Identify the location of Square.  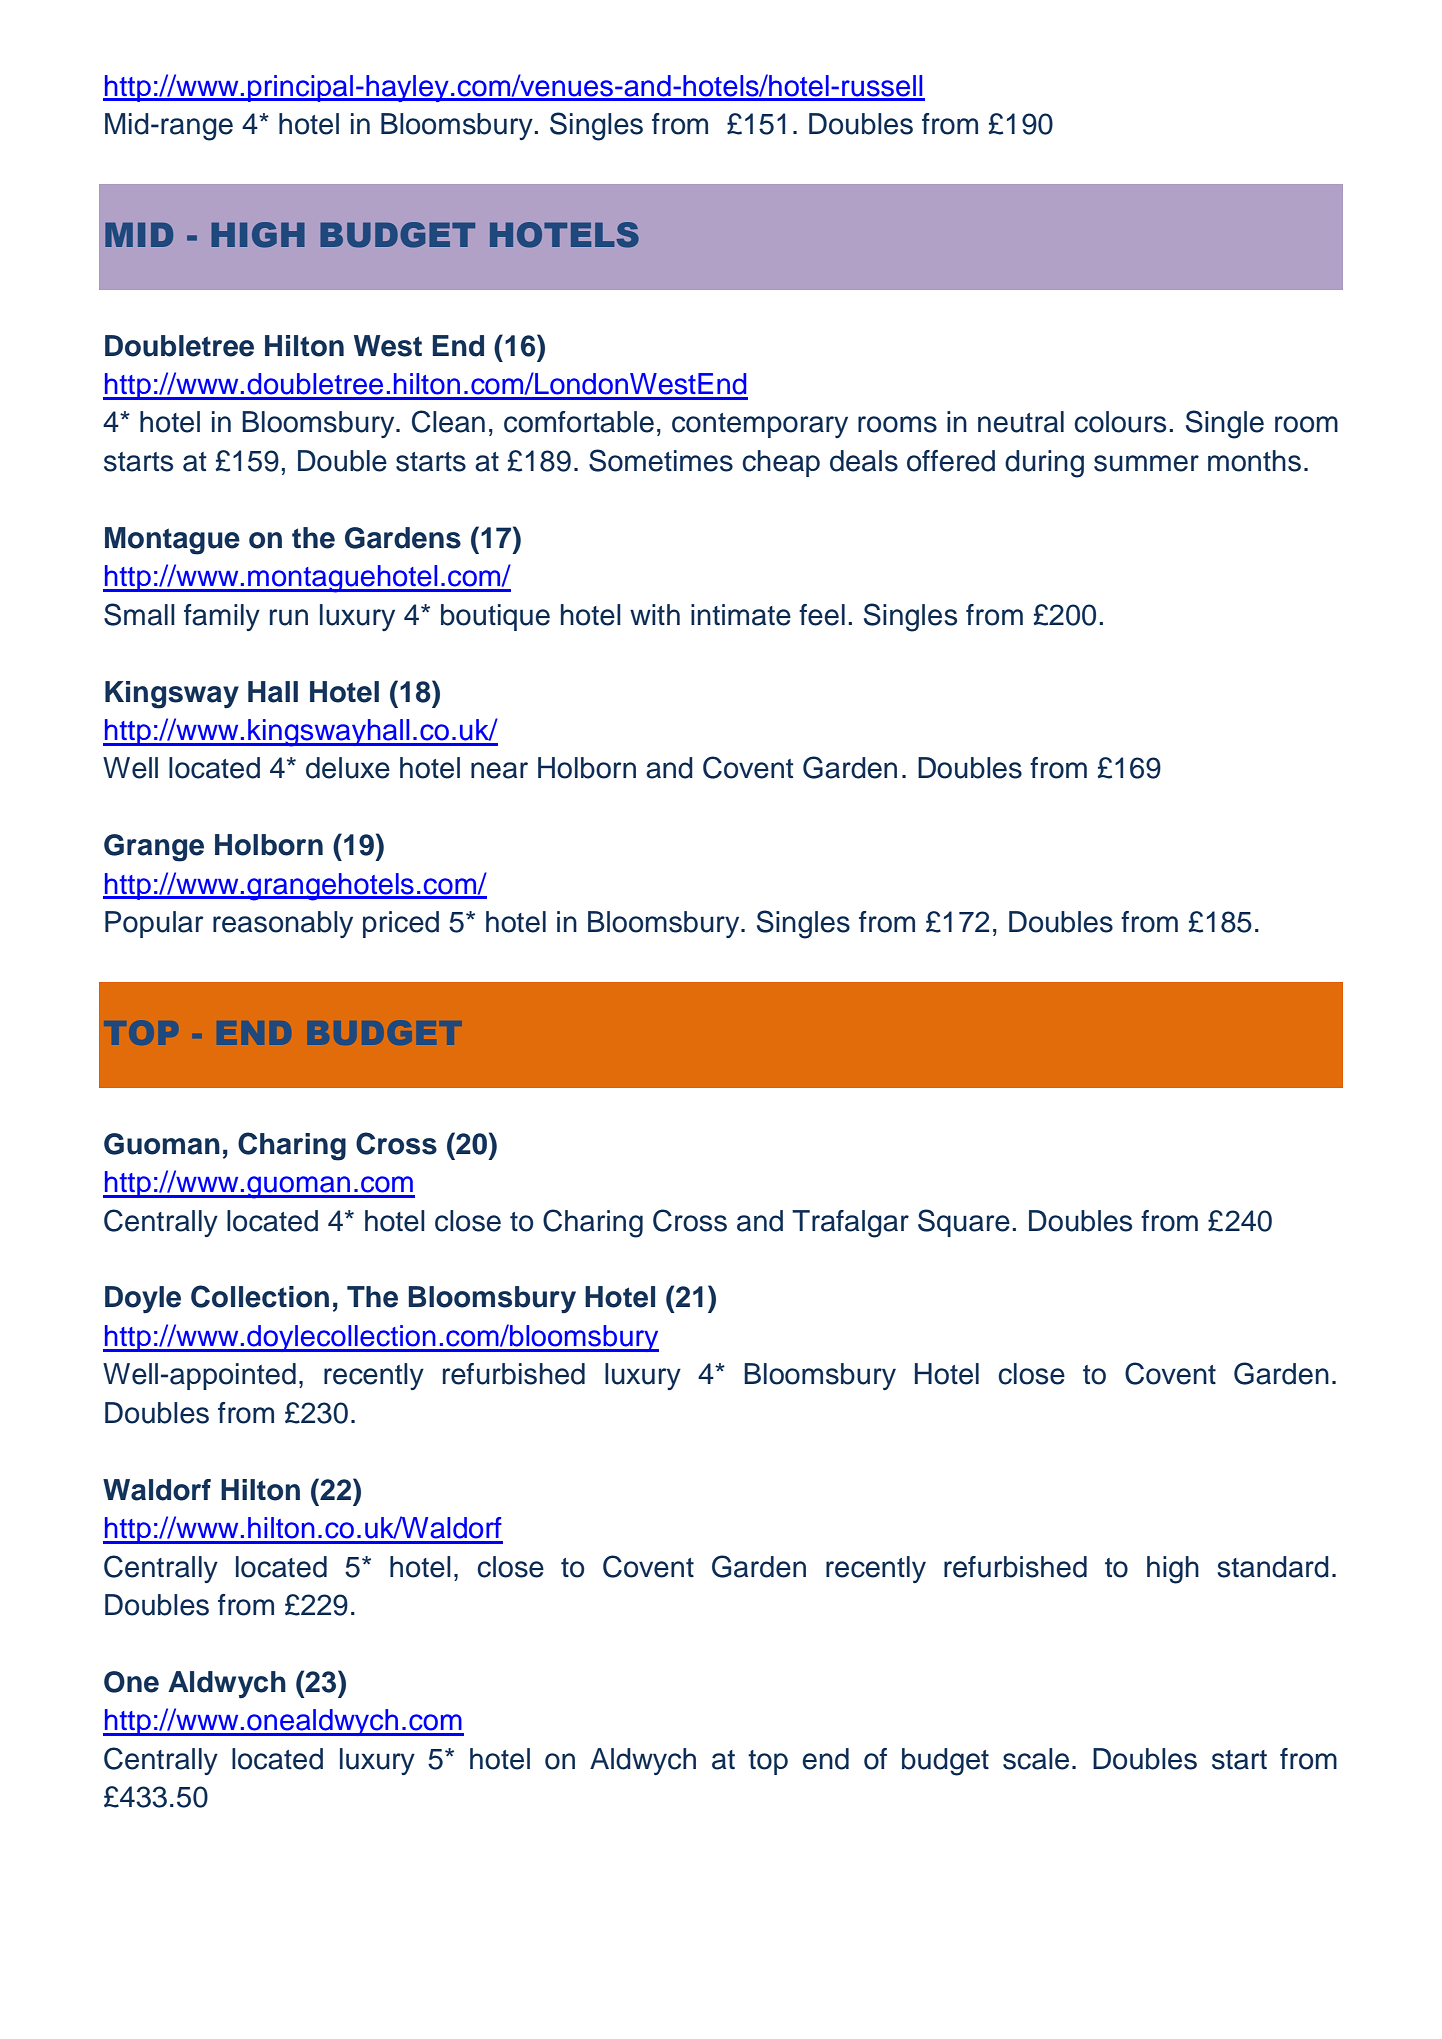
(964, 1223).
